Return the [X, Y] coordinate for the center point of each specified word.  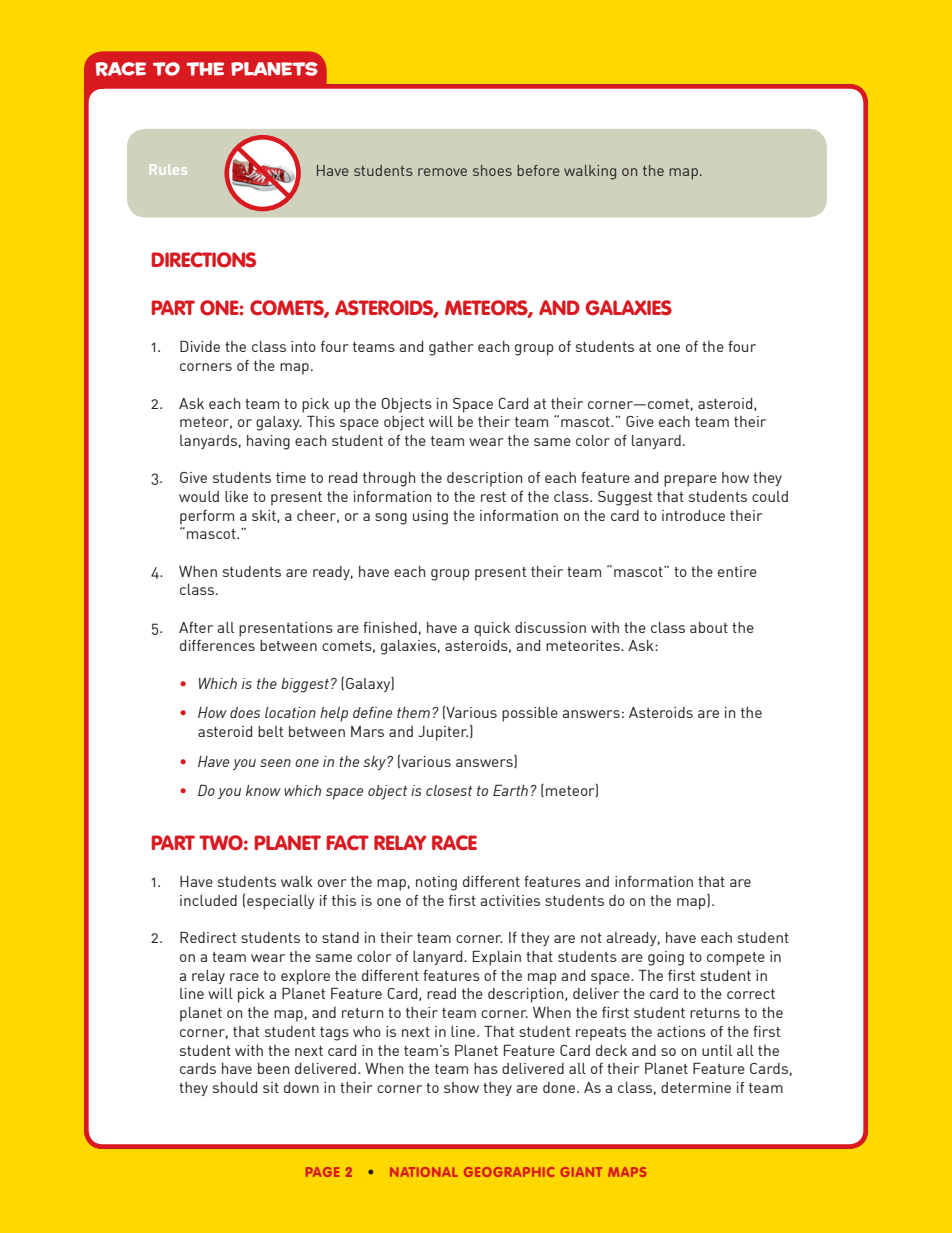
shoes [492, 170]
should [235, 1087]
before [538, 170]
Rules [168, 169]
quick [492, 629]
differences [217, 645]
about [709, 627]
